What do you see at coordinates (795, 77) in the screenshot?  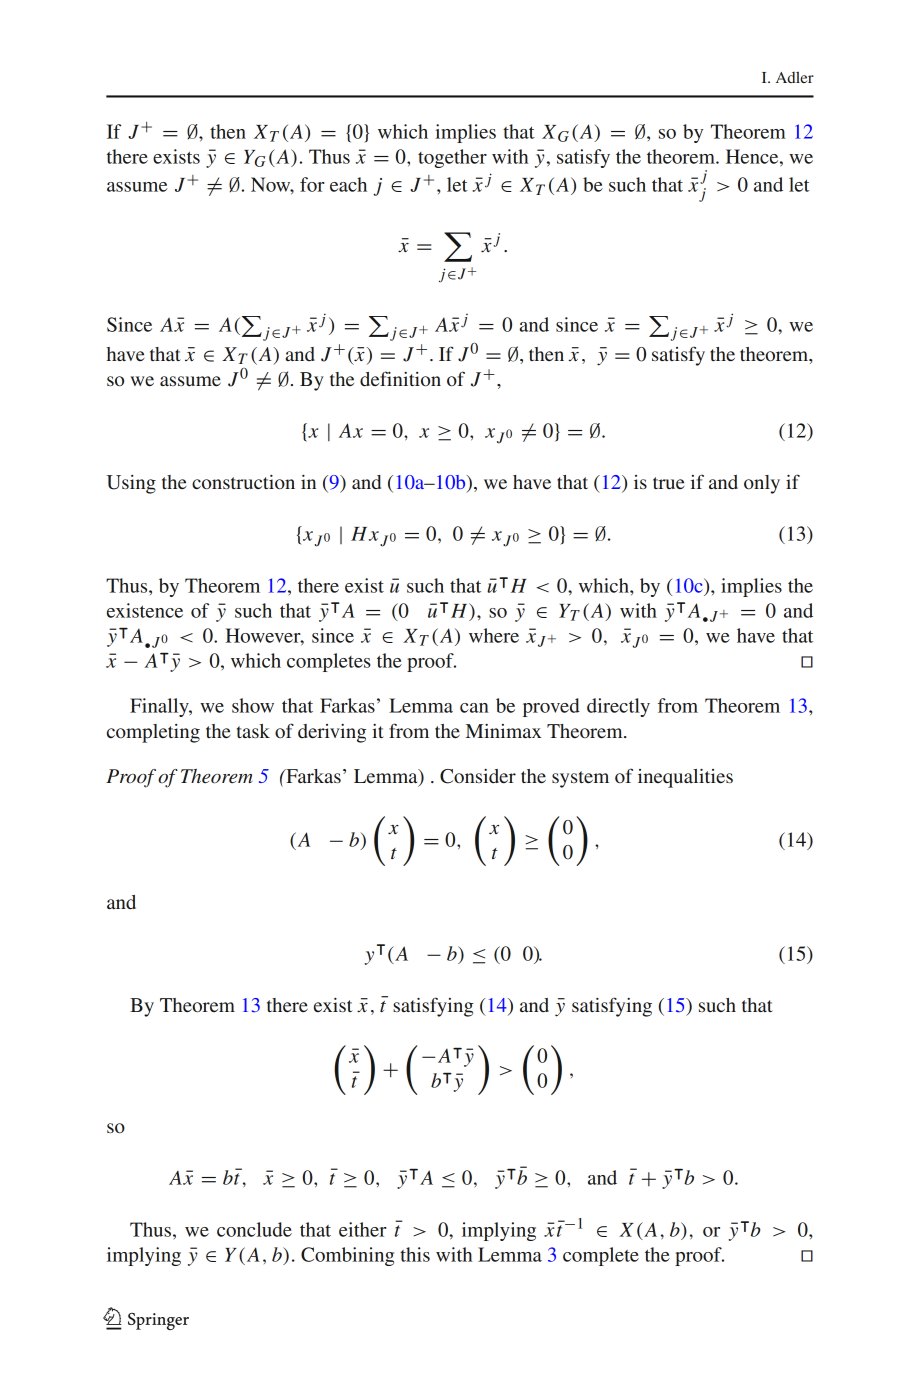 I see `Adler` at bounding box center [795, 77].
